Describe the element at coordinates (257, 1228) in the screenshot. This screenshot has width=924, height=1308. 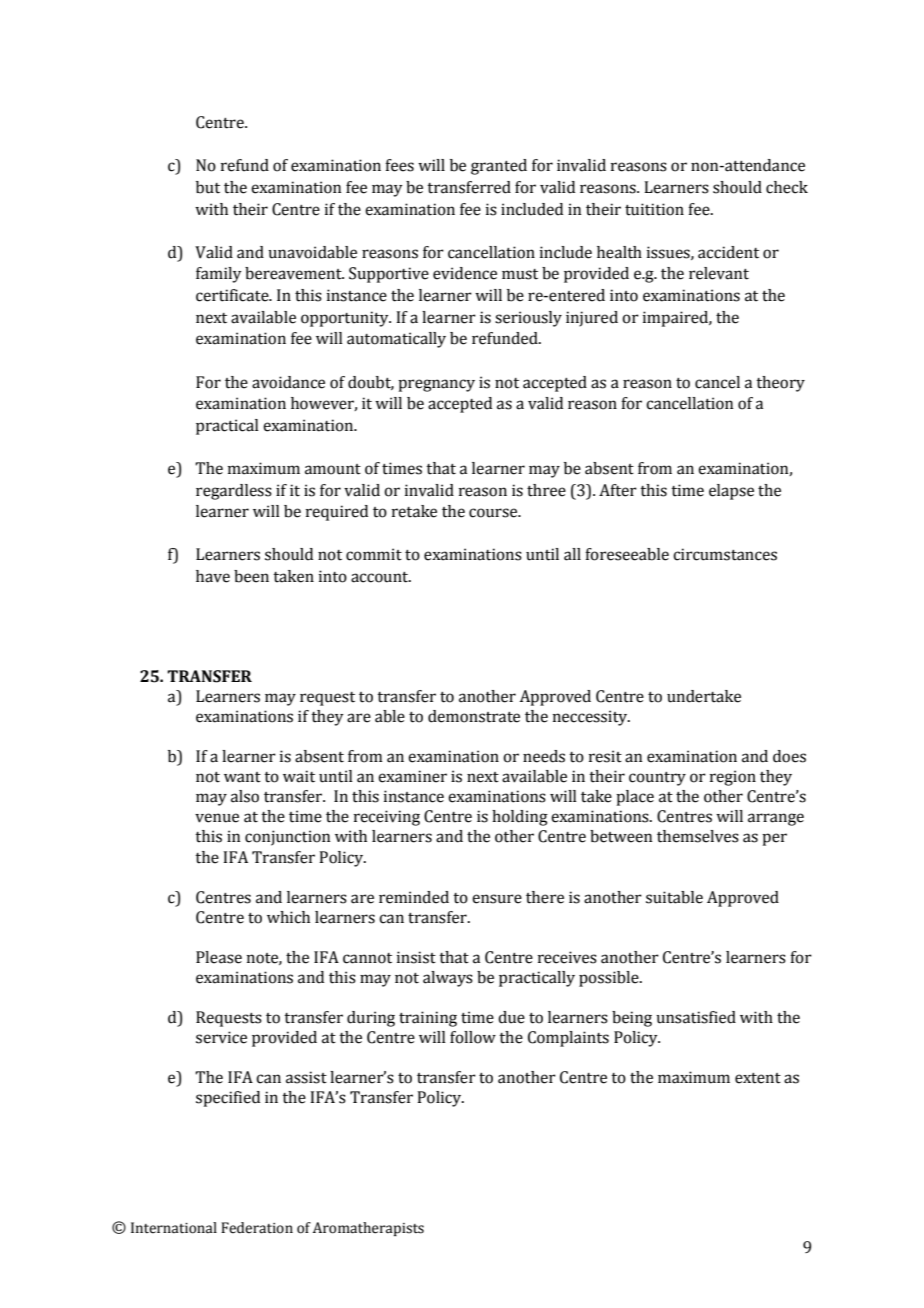
I see `Federation` at that location.
